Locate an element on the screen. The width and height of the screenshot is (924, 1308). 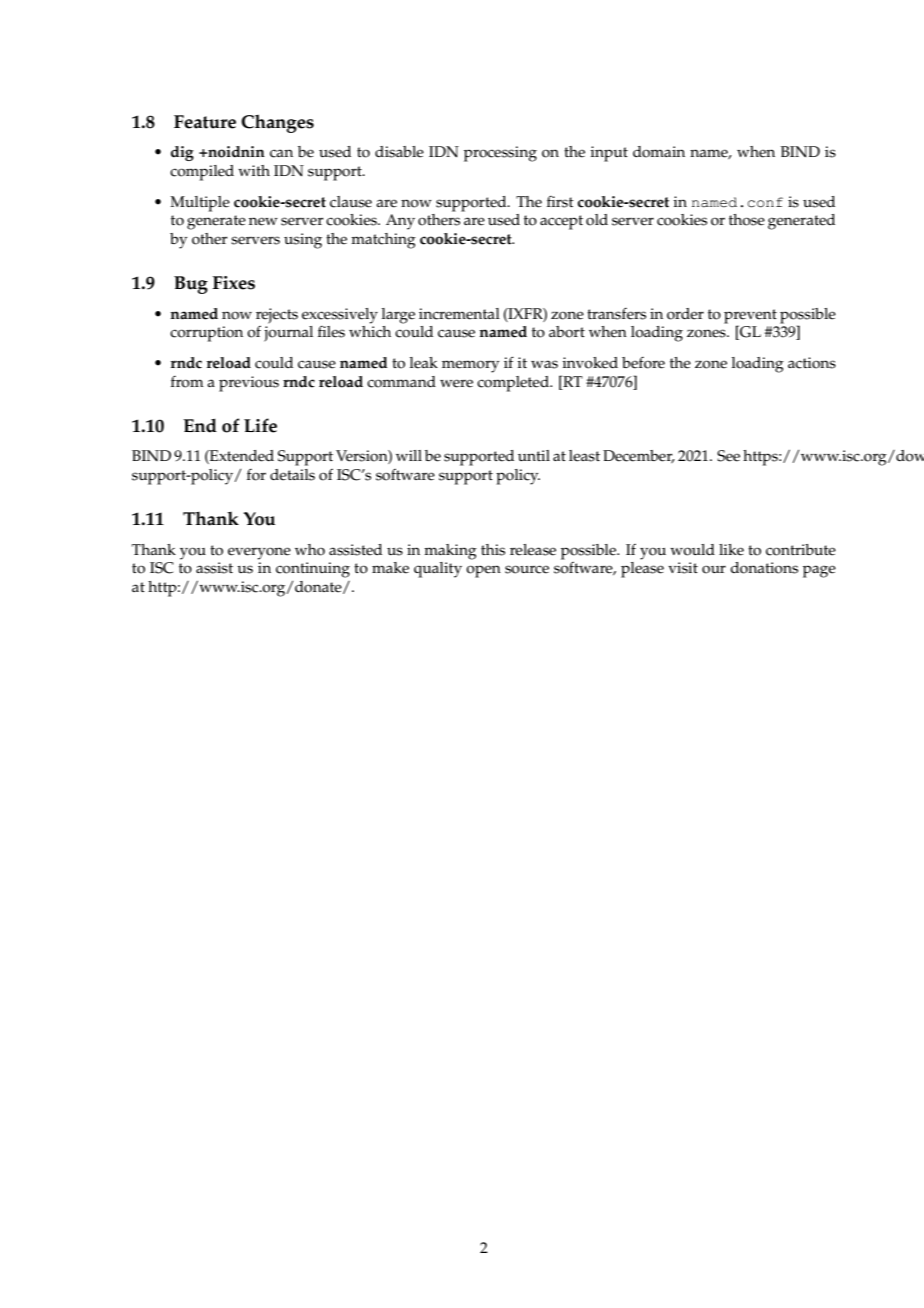
accept is located at coordinates (561, 222).
